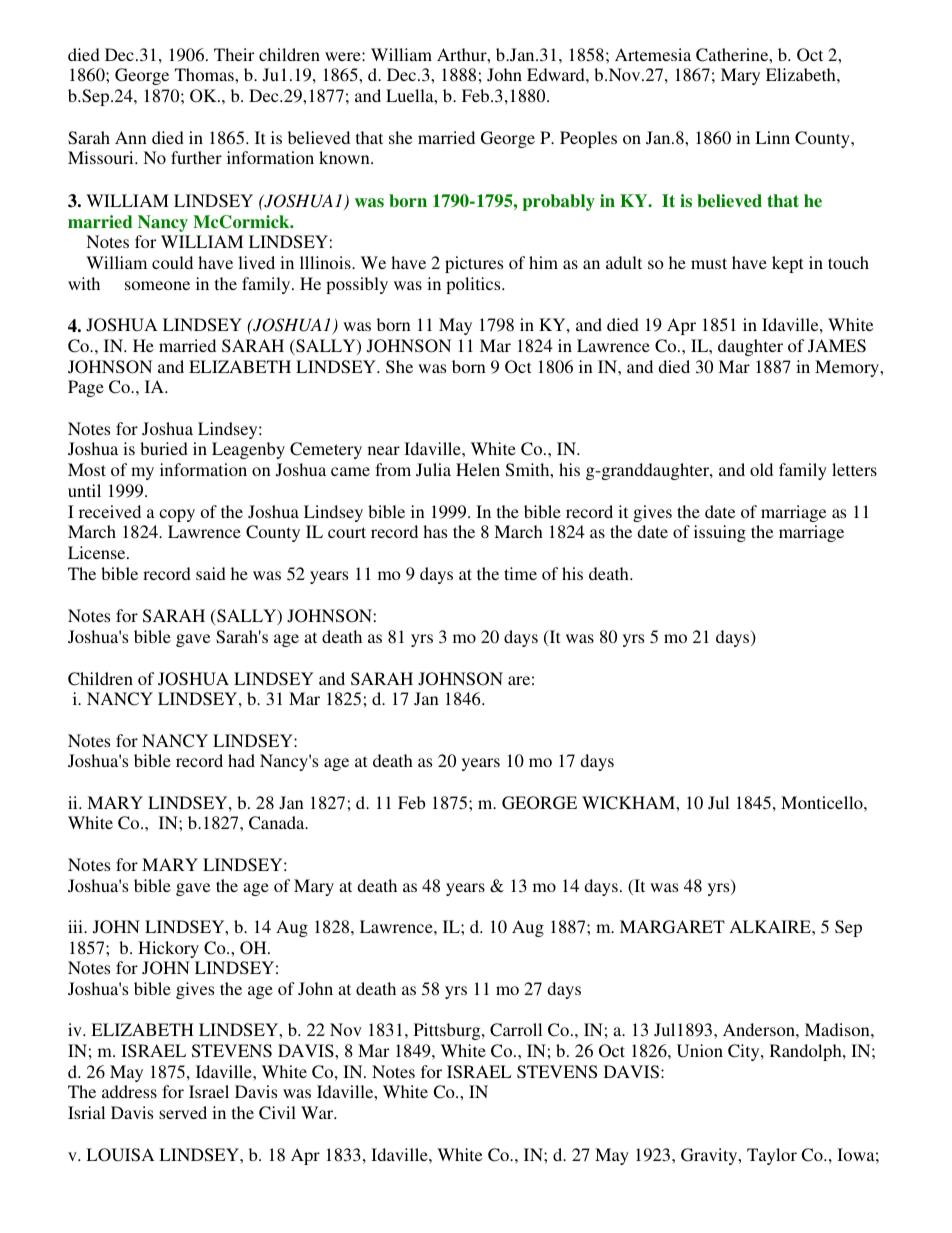 The image size is (952, 1233). What do you see at coordinates (772, 137) in the screenshot?
I see `Linn` at bounding box center [772, 137].
